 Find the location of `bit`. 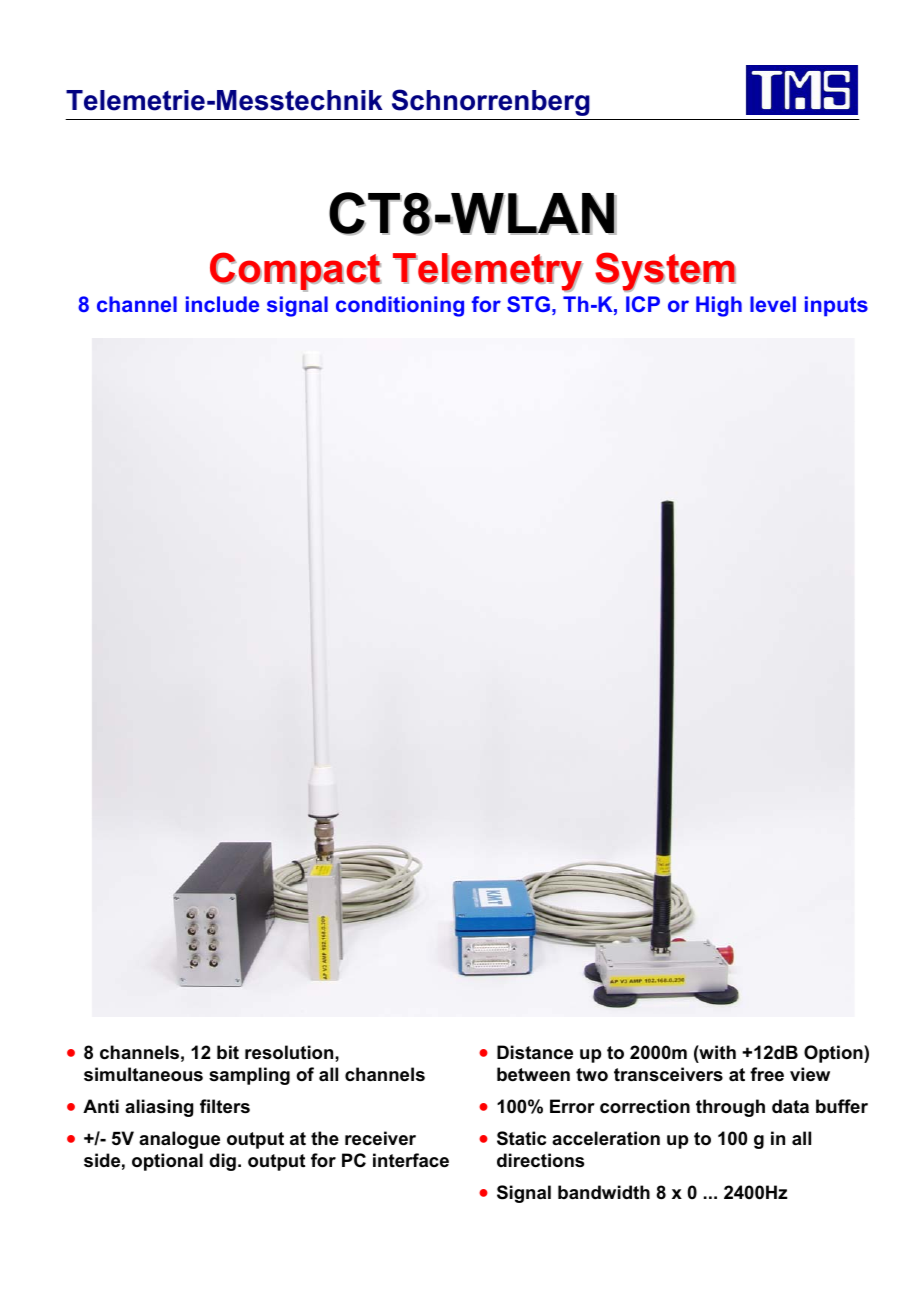

bit is located at coordinates (228, 1052).
